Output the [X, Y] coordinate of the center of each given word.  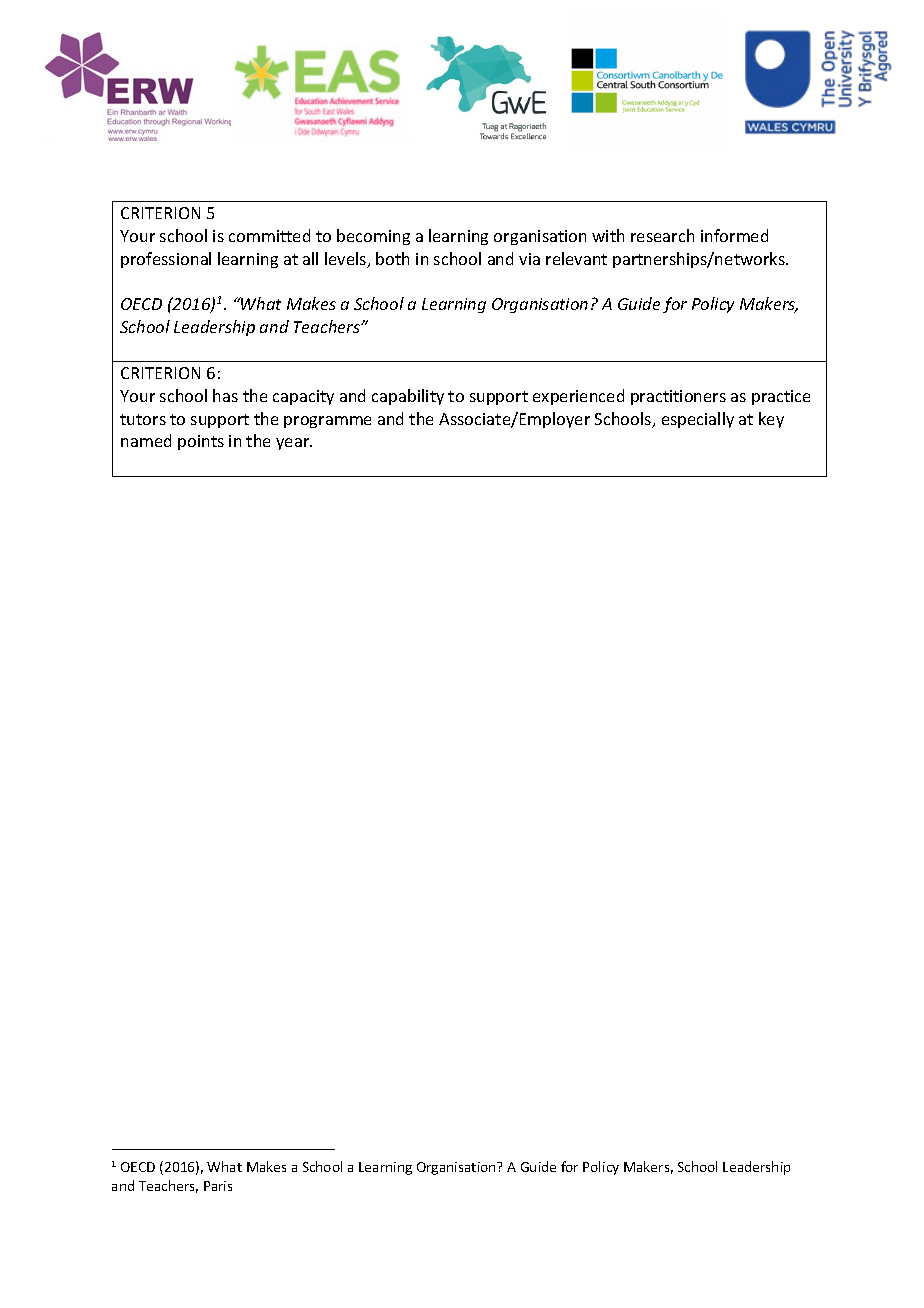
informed [734, 235]
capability [408, 397]
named [146, 440]
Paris [218, 1186]
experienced [578, 397]
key [771, 420]
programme [327, 422]
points [201, 442]
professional [166, 260]
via [529, 259]
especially [698, 420]
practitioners [678, 397]
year [294, 444]
